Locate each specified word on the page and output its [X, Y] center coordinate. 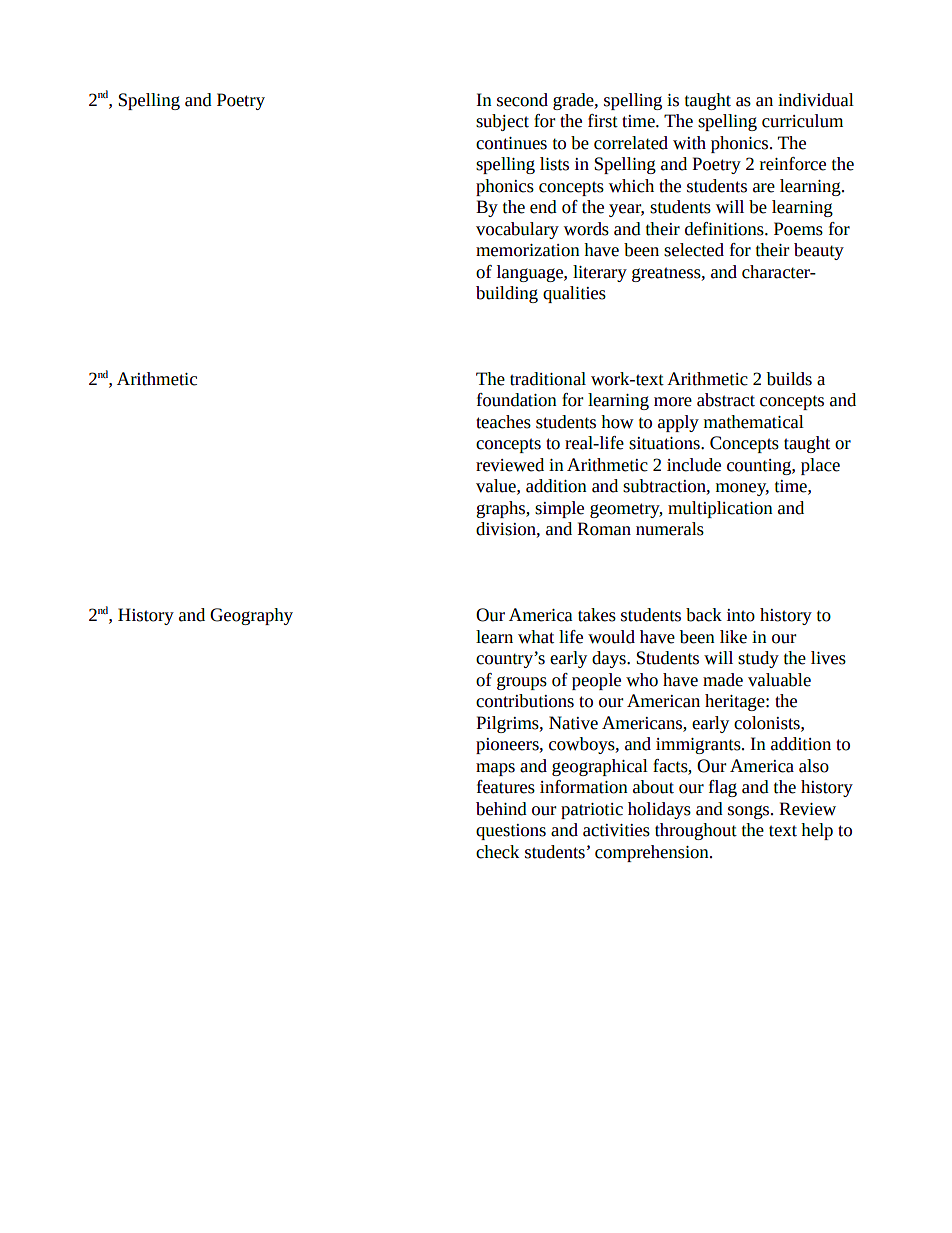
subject [502, 122]
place [820, 466]
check [497, 852]
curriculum [802, 121]
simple [559, 509]
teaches [503, 422]
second [522, 100]
